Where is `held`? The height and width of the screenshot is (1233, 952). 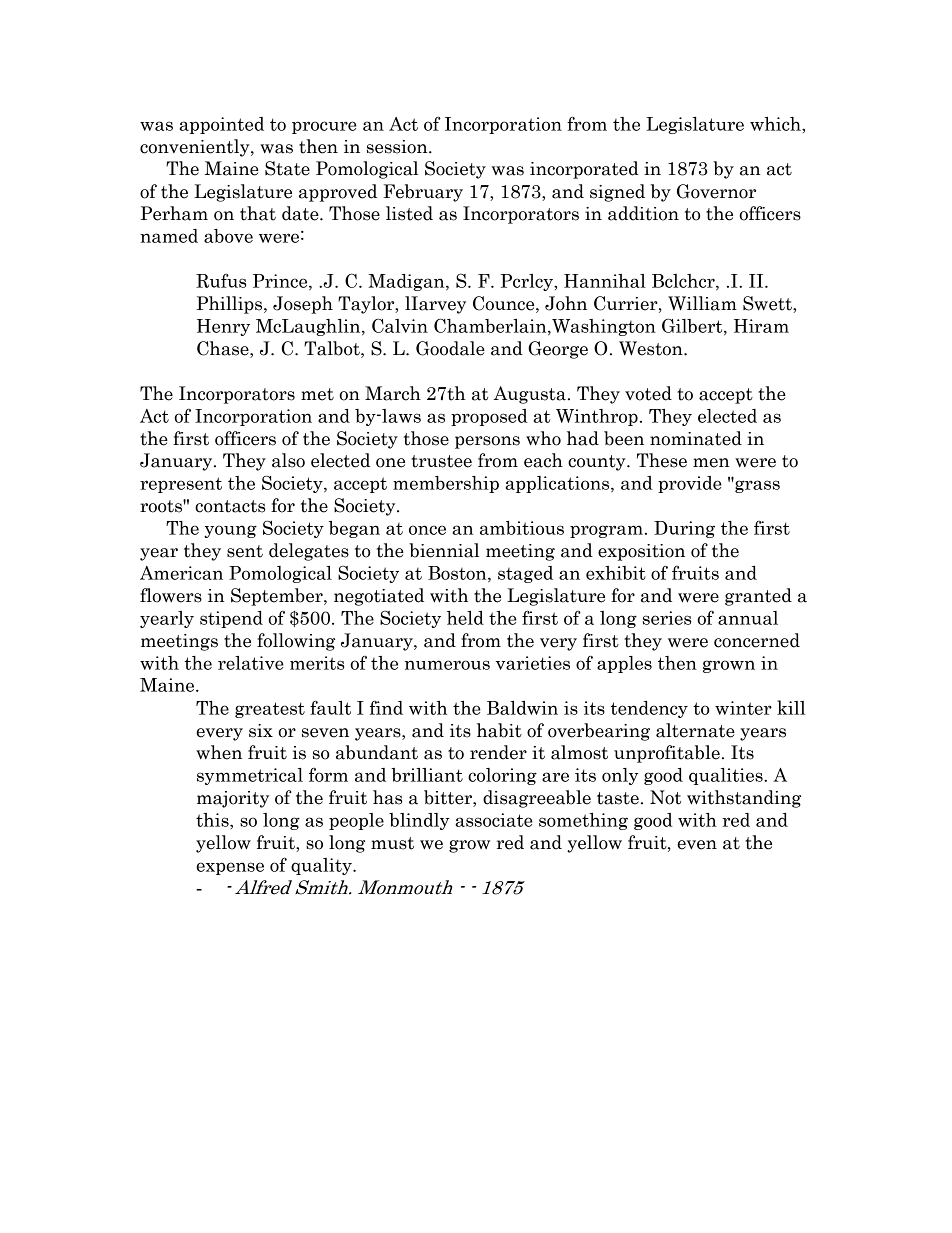 held is located at coordinates (465, 618).
